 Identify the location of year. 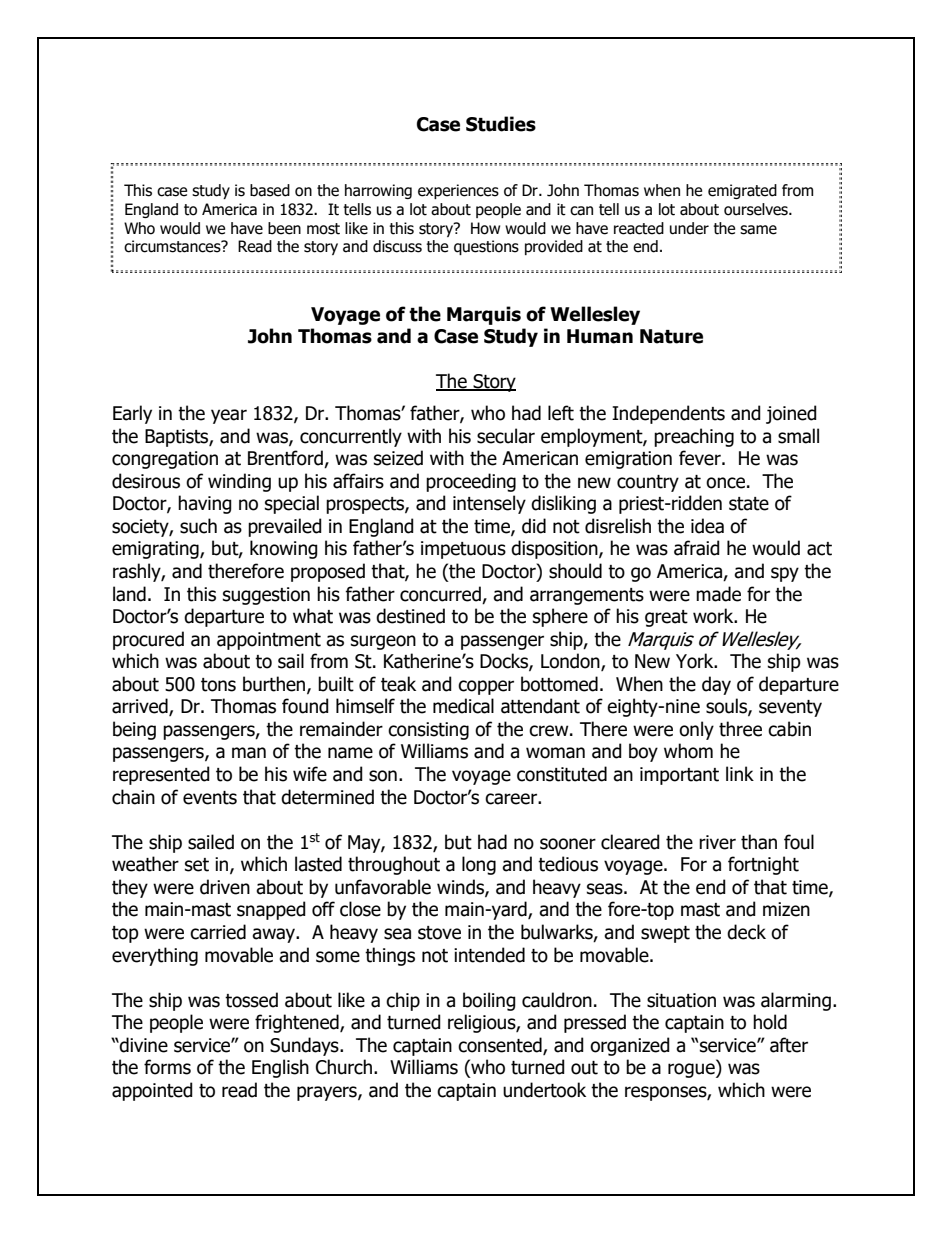
(229, 416).
